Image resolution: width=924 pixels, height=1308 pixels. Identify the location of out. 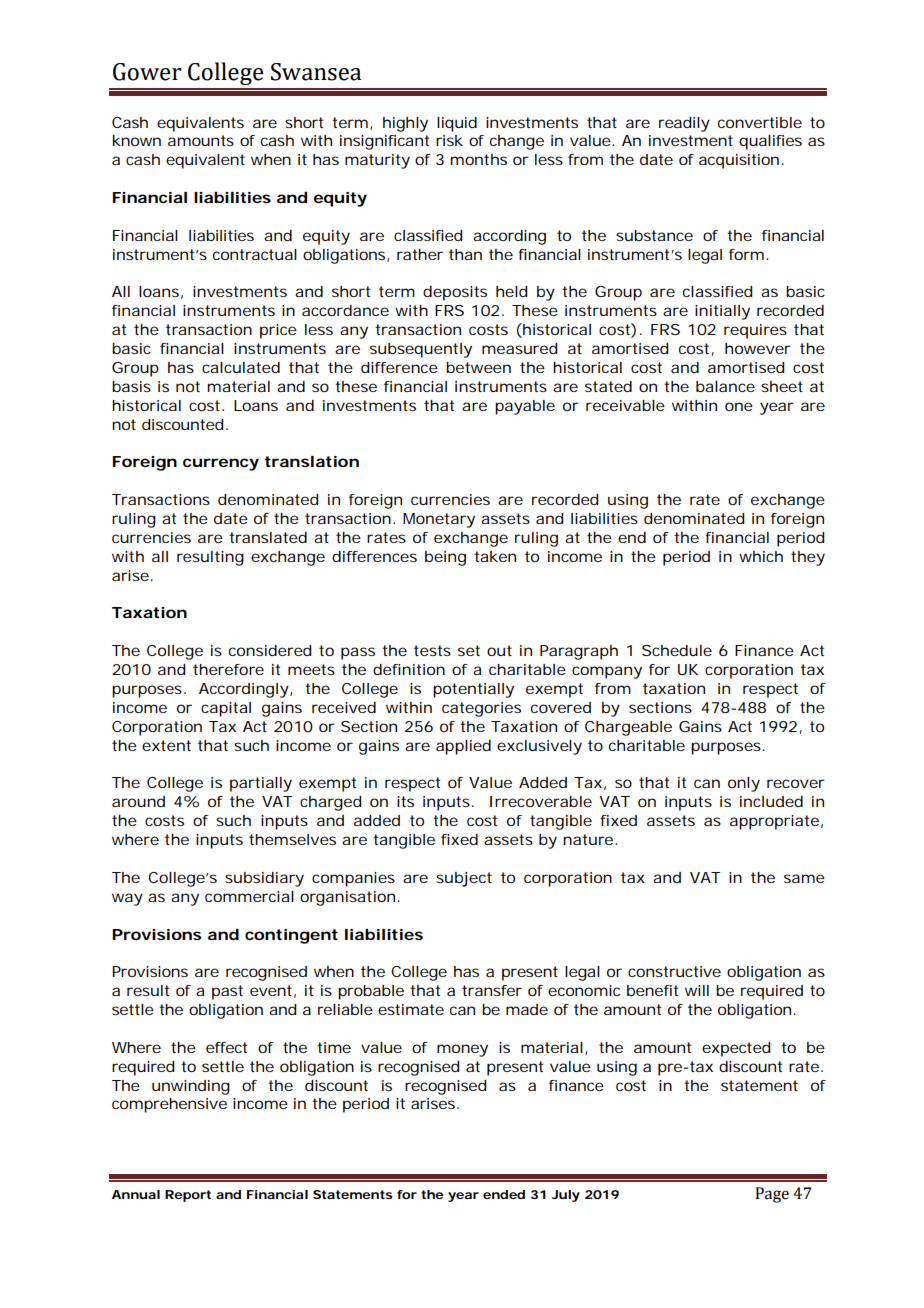
(499, 650).
